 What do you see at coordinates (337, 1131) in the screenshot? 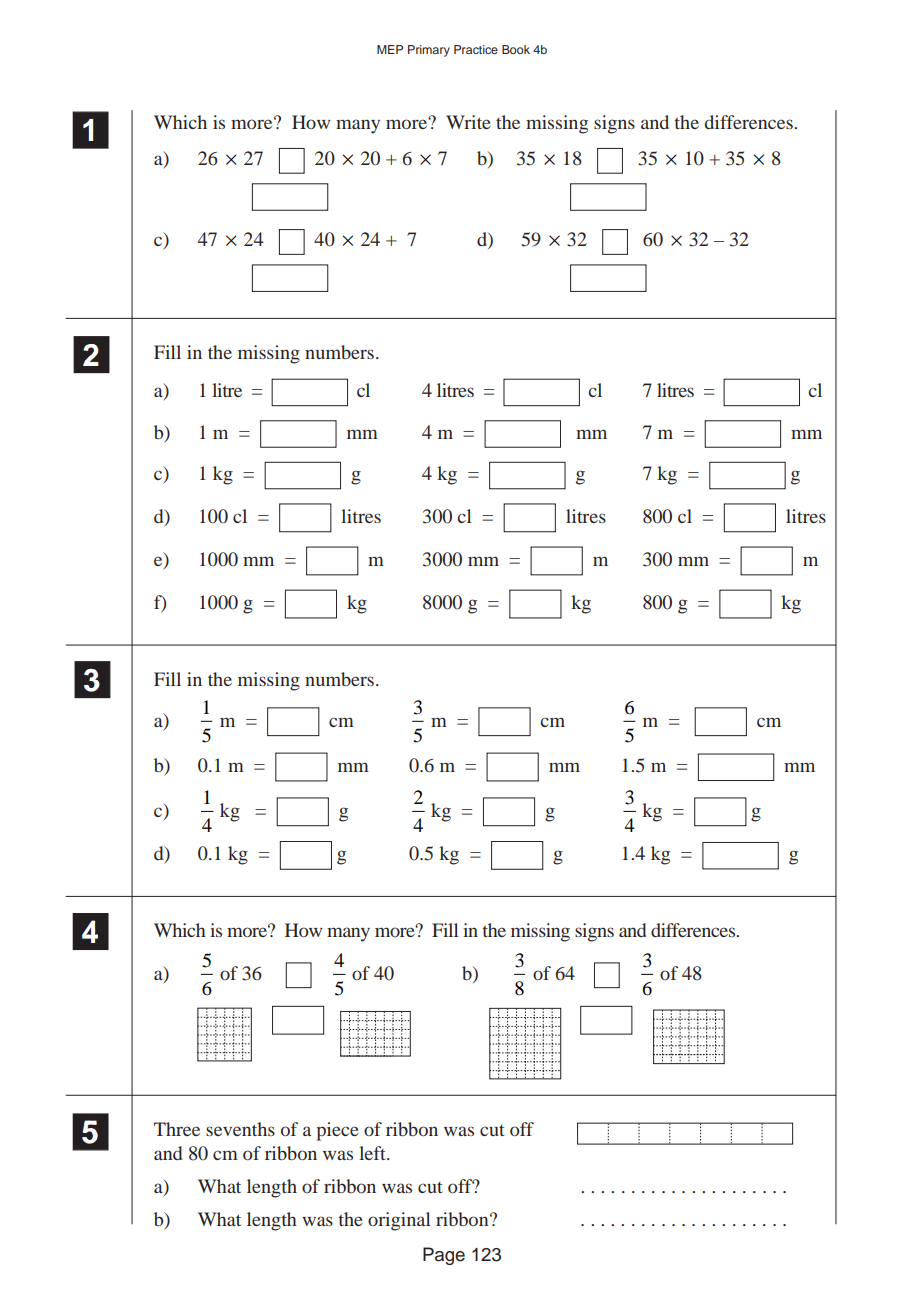
I see `piece` at bounding box center [337, 1131].
